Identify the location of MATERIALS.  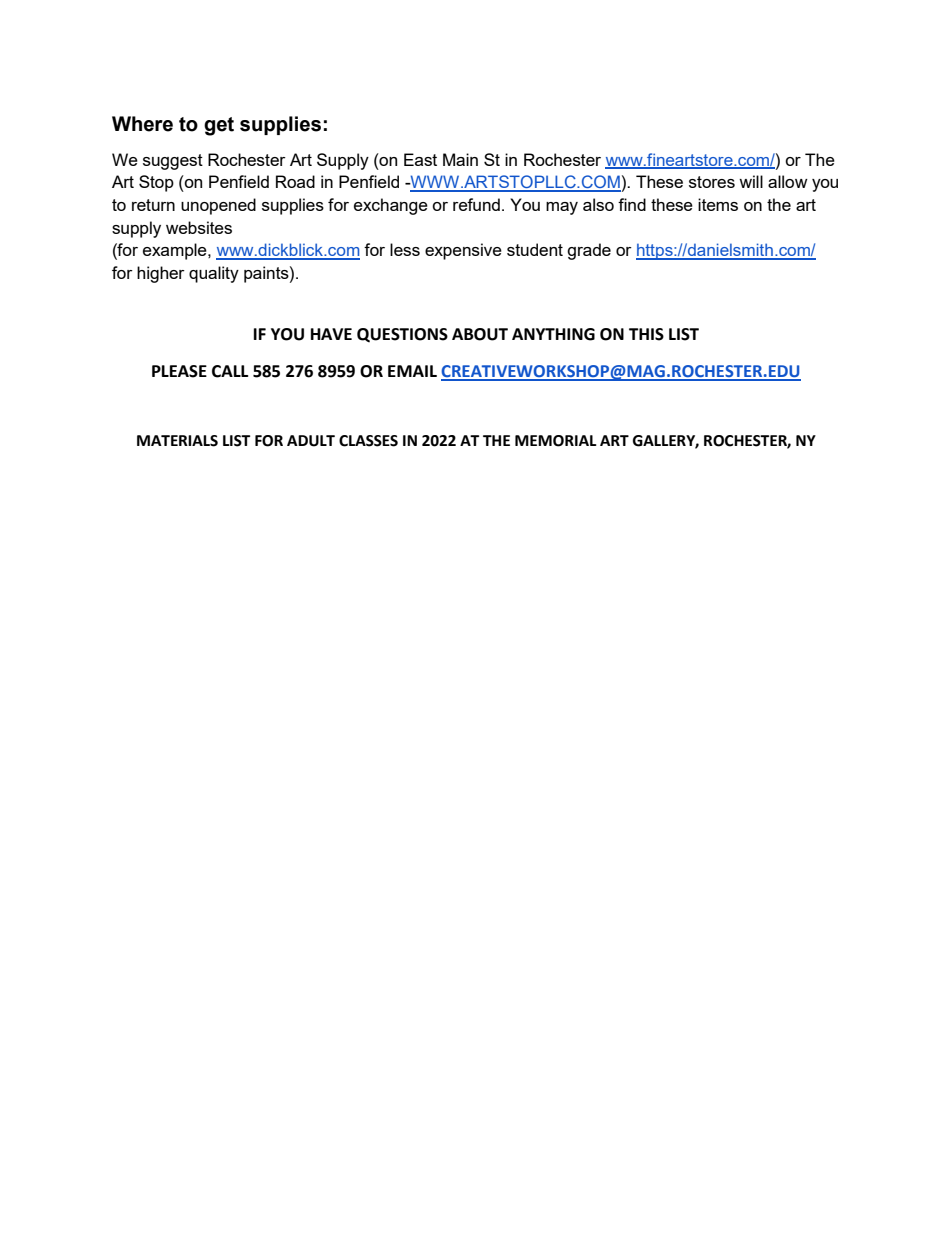
(177, 441).
